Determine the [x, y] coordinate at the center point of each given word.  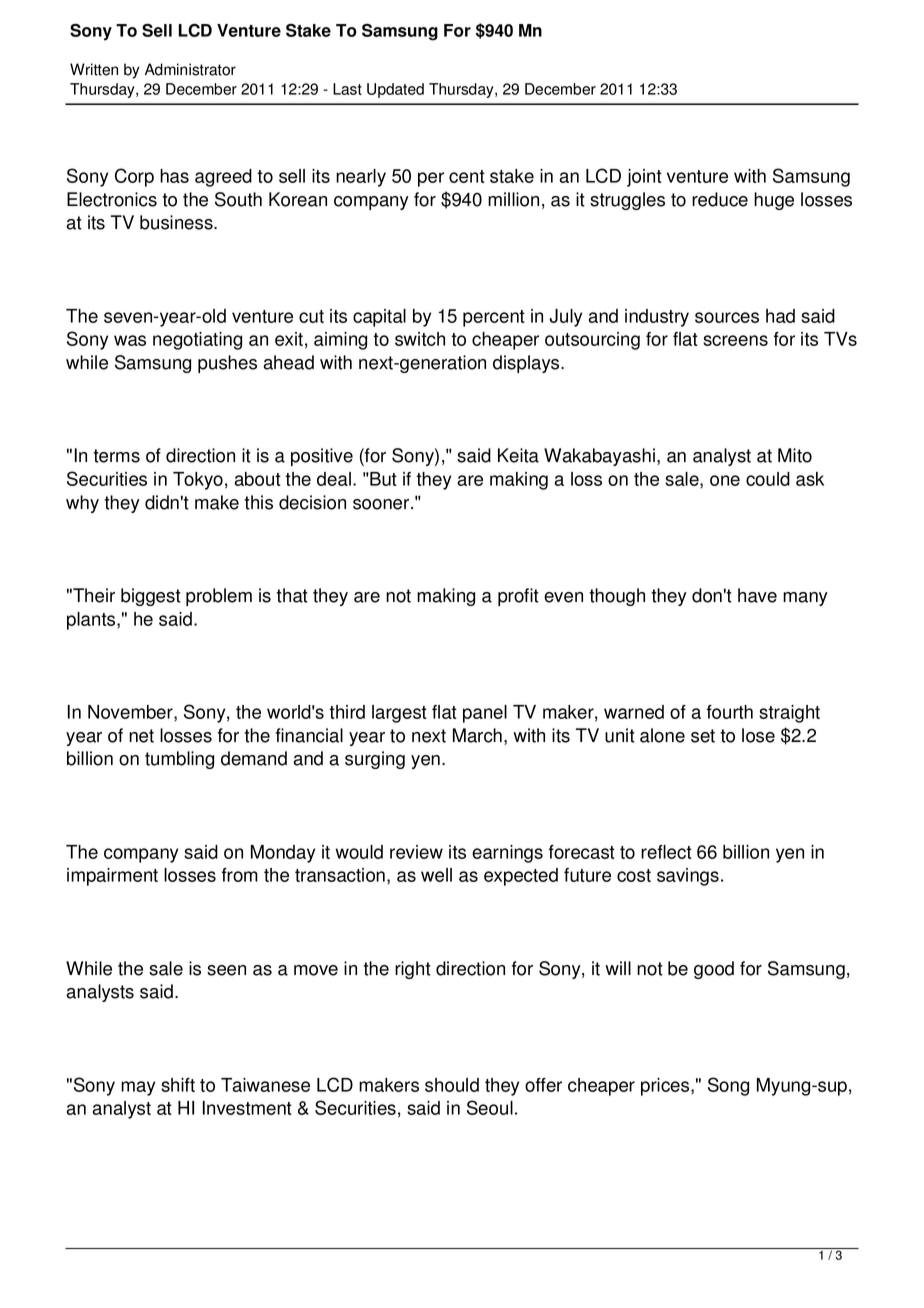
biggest [151, 597]
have [757, 595]
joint [644, 178]
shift [178, 1085]
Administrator [190, 69]
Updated [395, 90]
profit [518, 597]
